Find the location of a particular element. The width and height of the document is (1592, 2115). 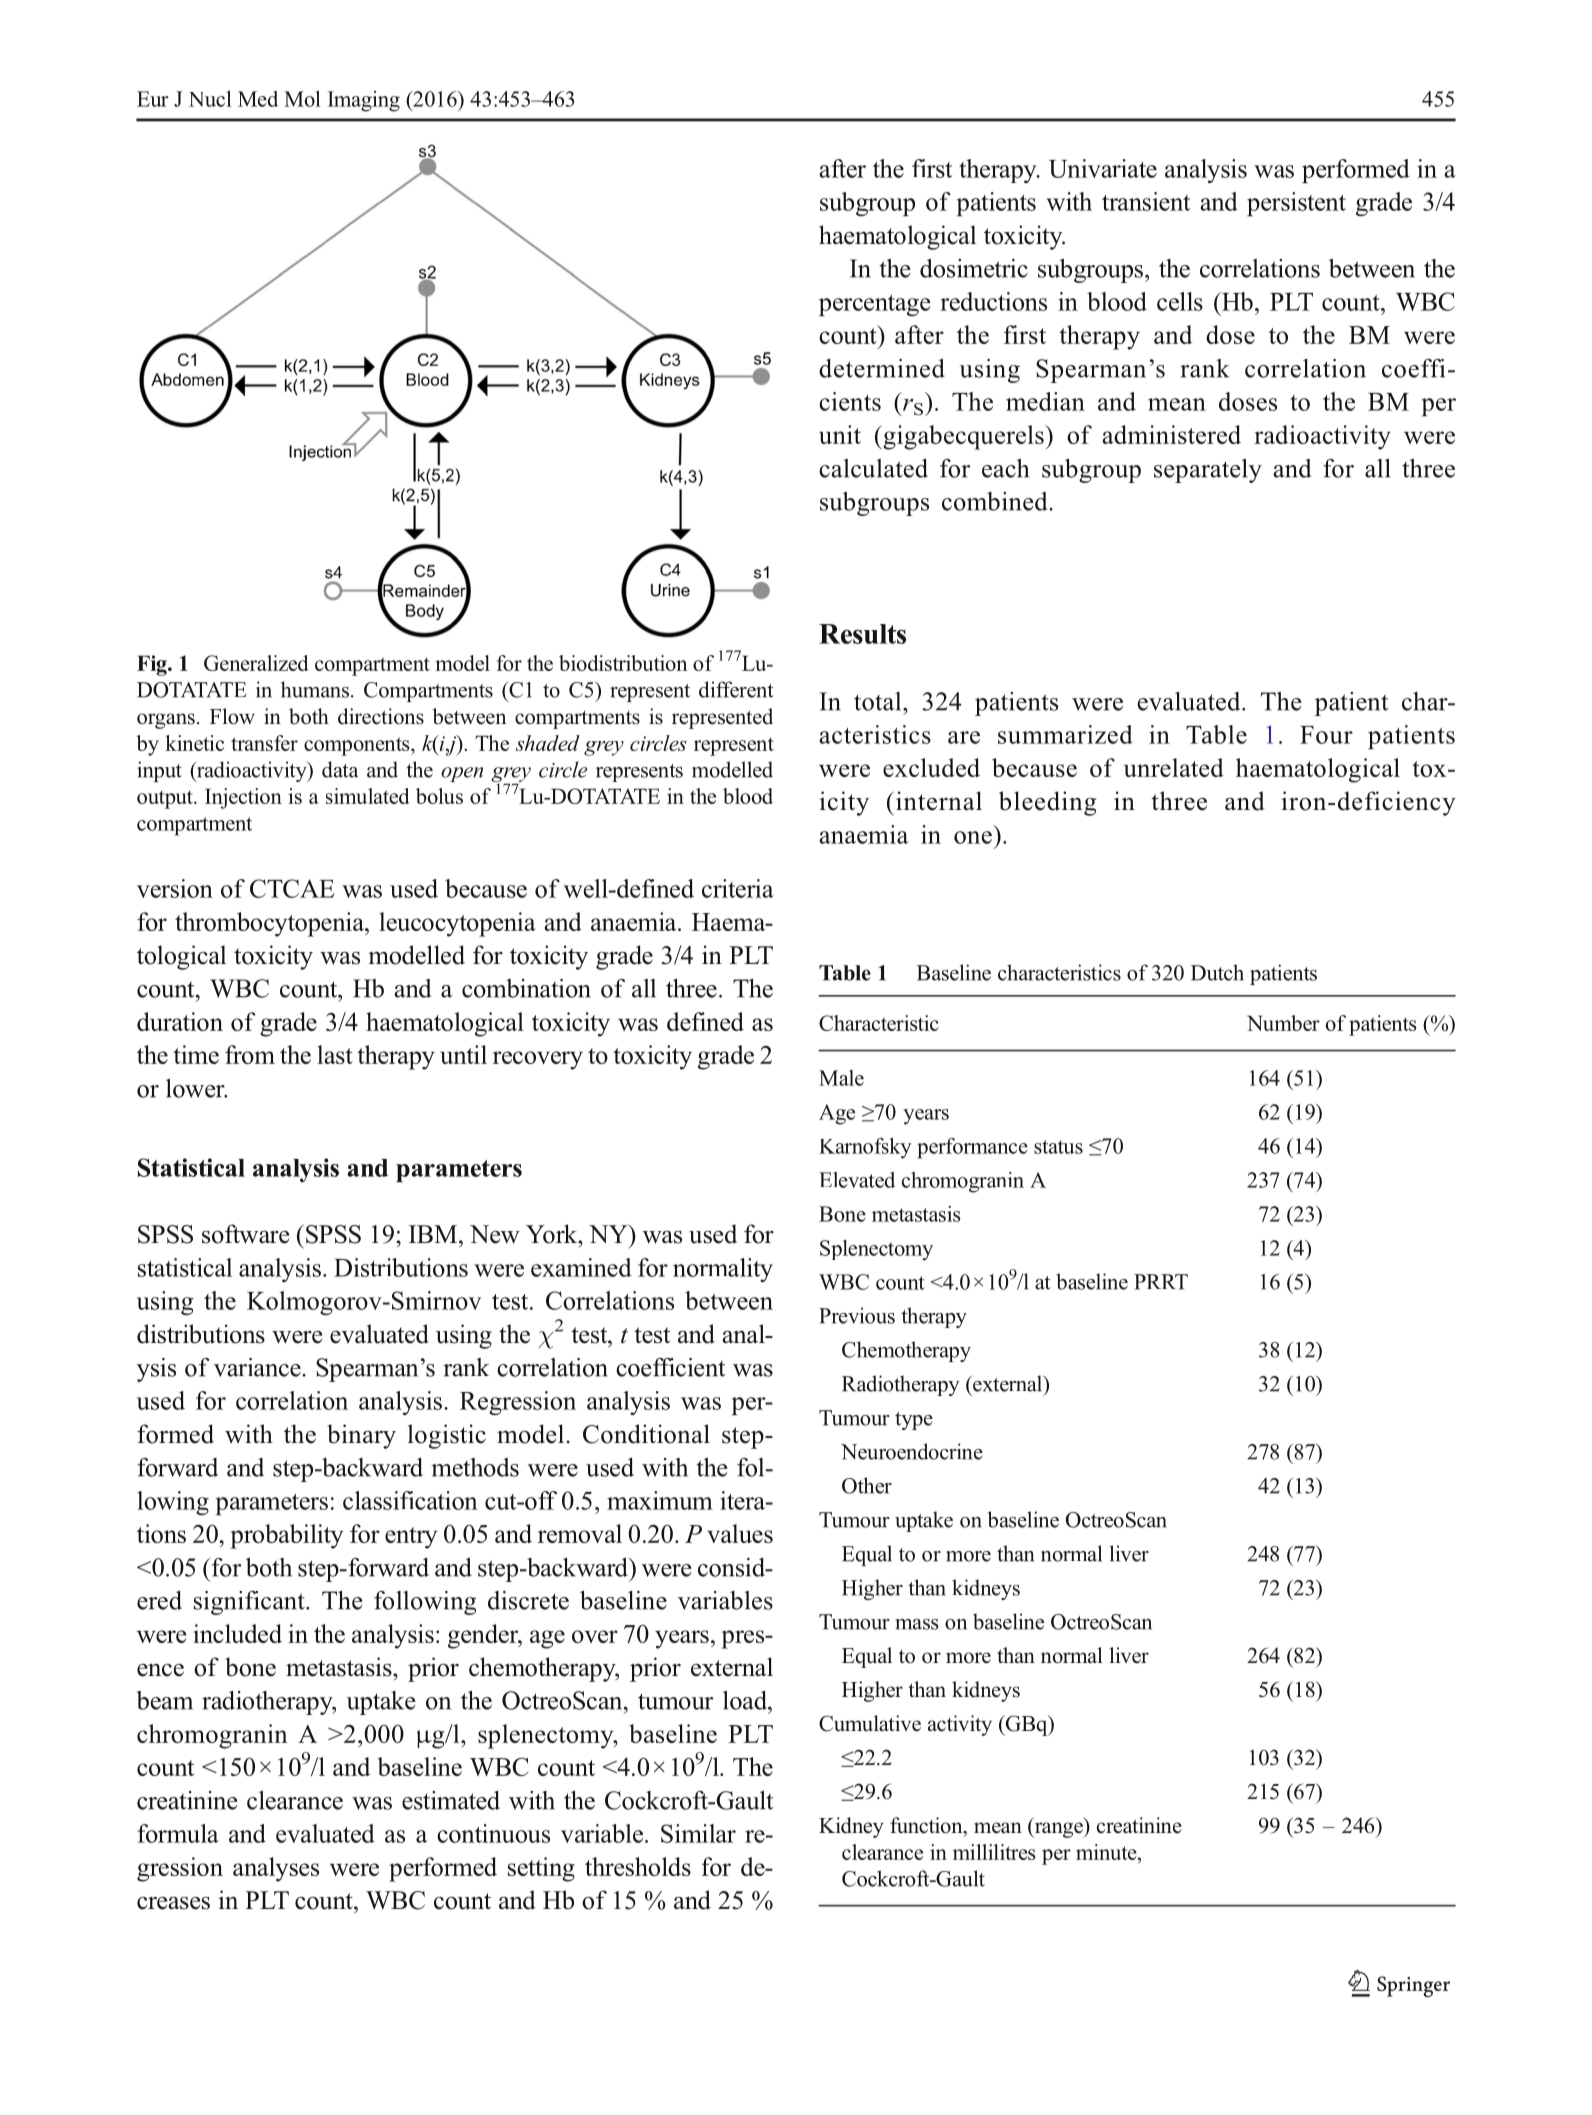

criteria is located at coordinates (738, 888).
